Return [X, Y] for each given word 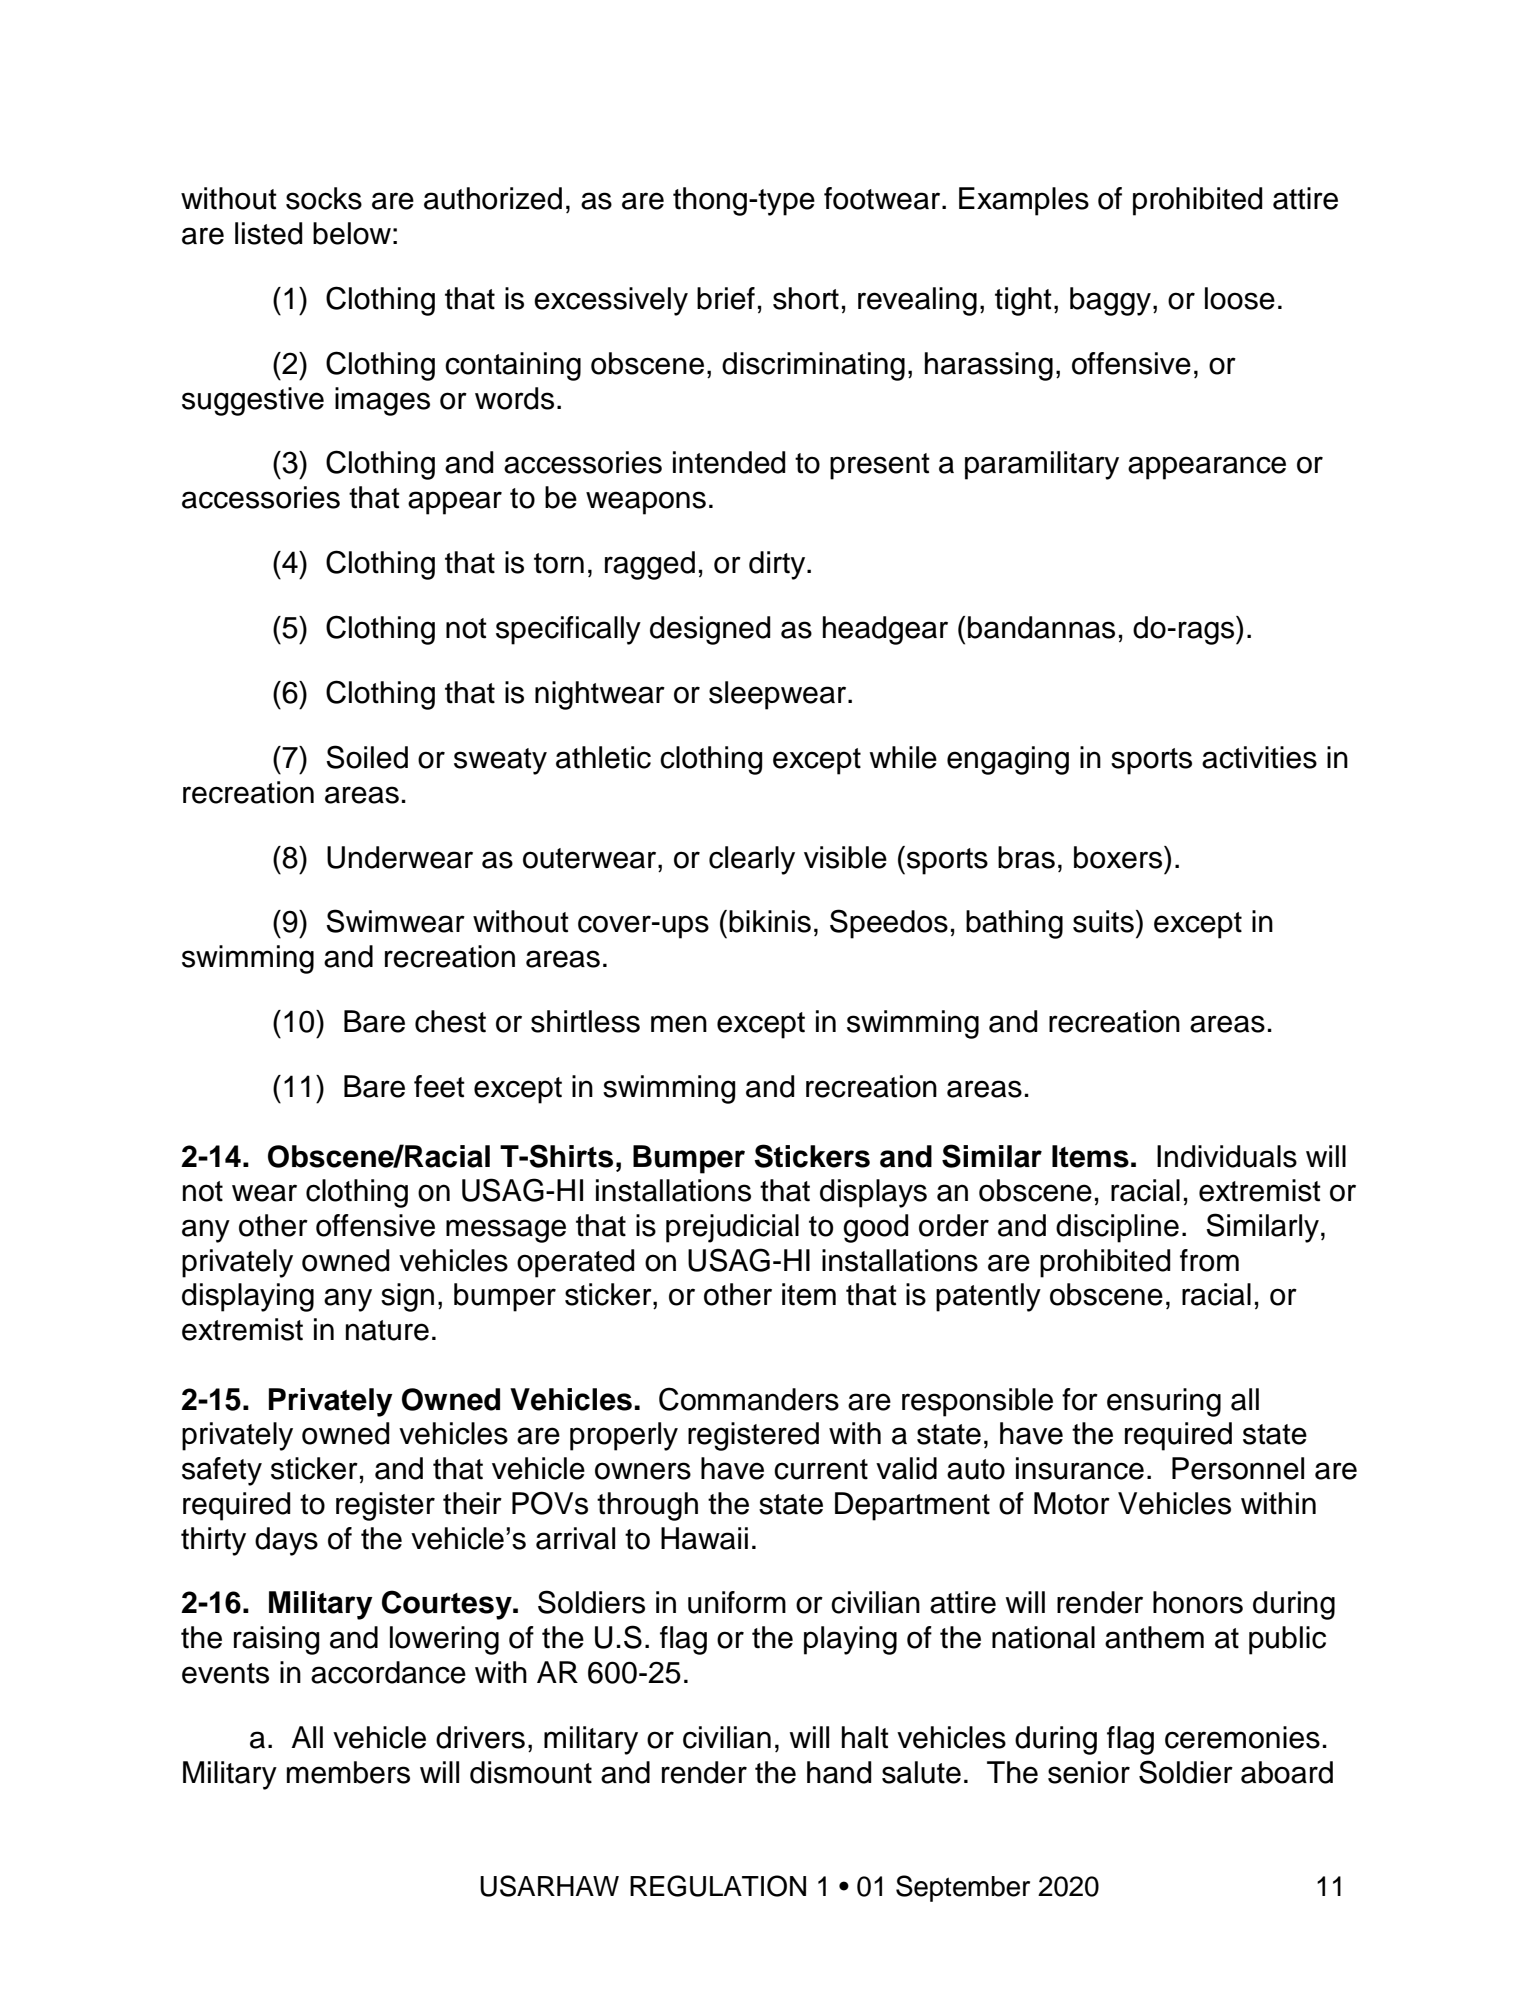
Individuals [1227, 1156]
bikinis [770, 921]
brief [726, 298]
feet [439, 1086]
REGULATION [718, 1886]
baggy [1112, 301]
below [352, 233]
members [348, 1772]
